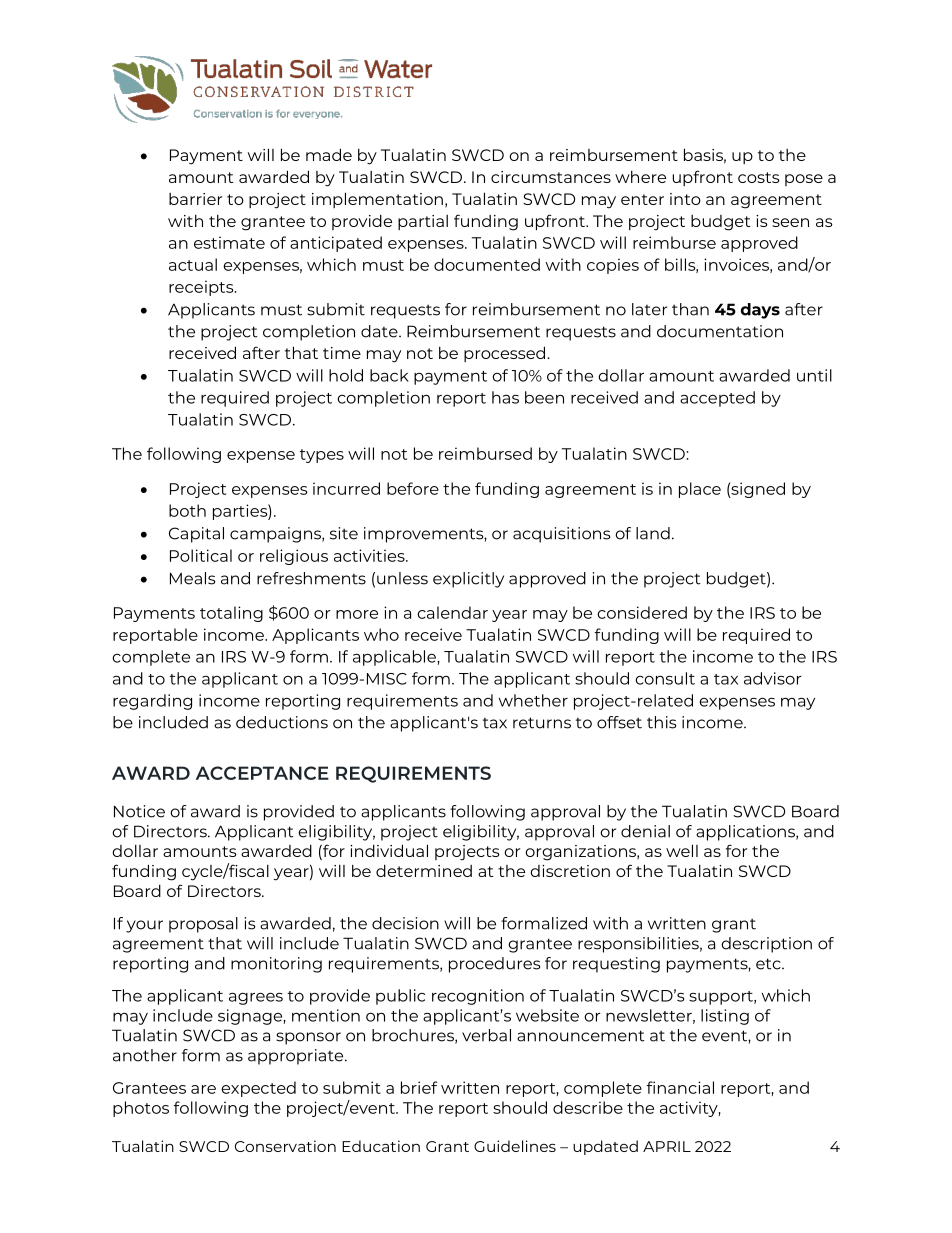  Describe the element at coordinates (195, 199) in the screenshot. I see `barrier` at that location.
